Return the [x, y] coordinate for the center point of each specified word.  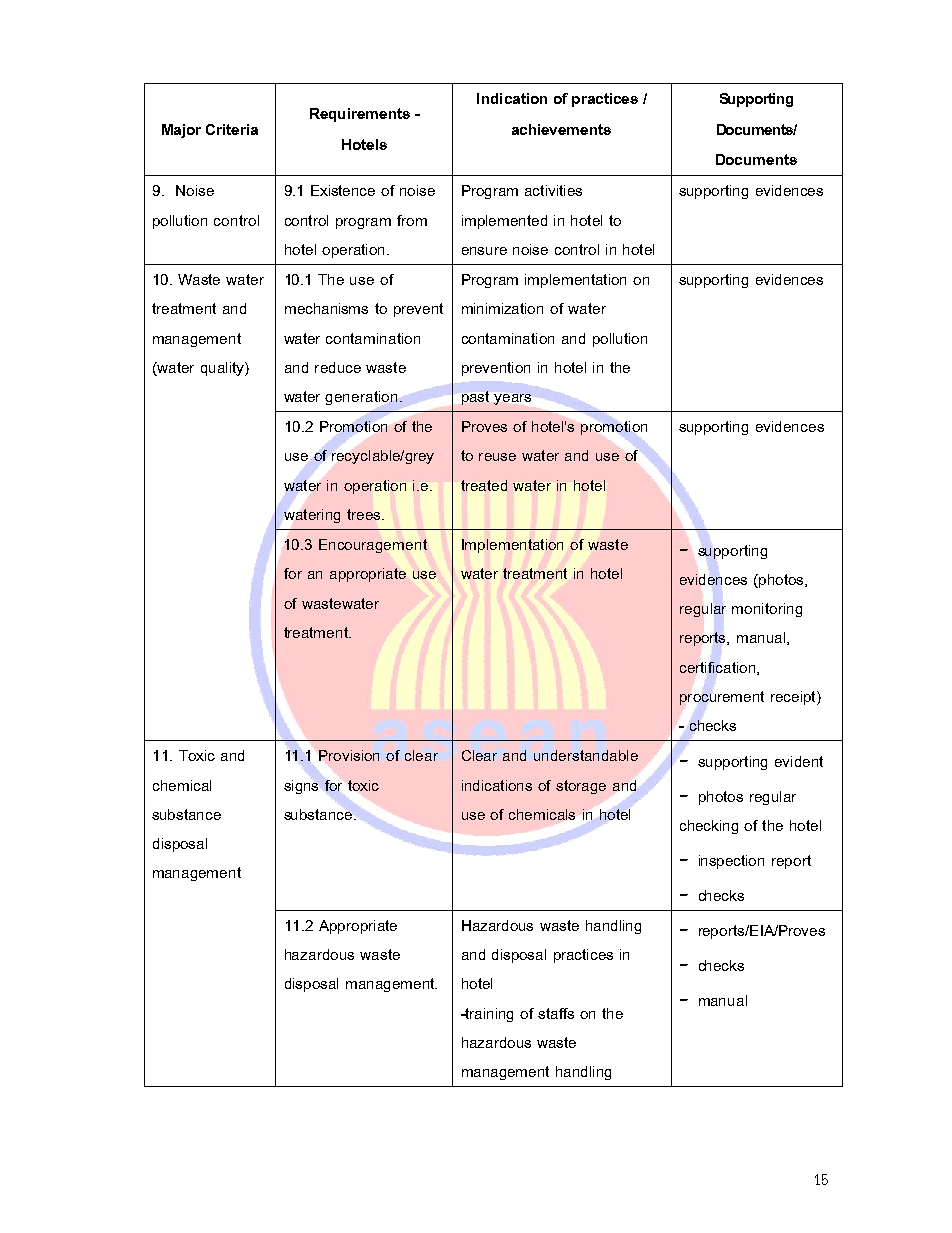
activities [553, 190]
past [475, 398]
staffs [556, 1013]
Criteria [232, 129]
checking [709, 827]
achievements [561, 129]
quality [223, 369]
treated [484, 485]
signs [301, 785]
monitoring [767, 610]
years [512, 399]
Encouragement [373, 546]
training [488, 1015]
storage [581, 787]
